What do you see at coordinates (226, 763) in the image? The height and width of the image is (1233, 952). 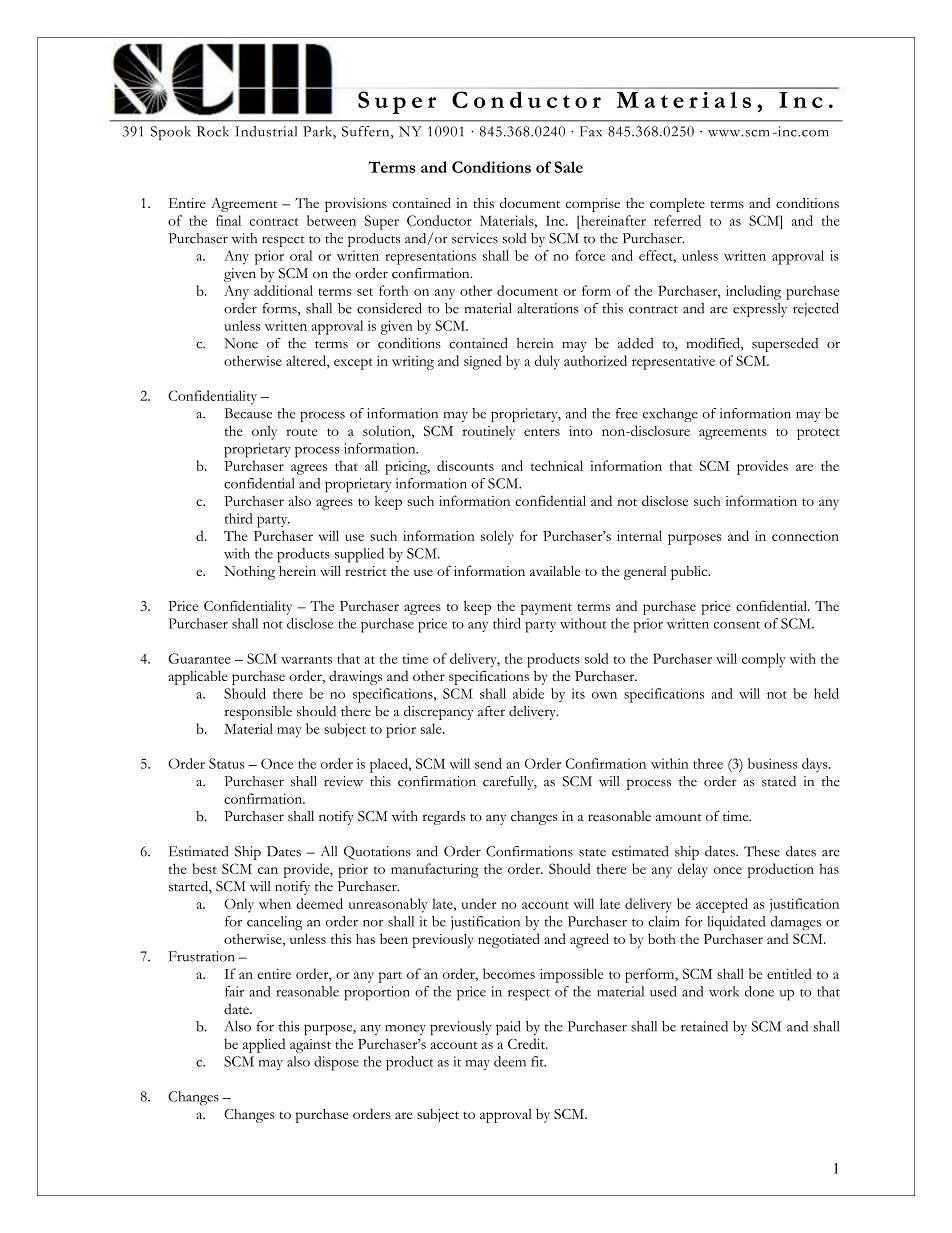 I see `Status` at bounding box center [226, 763].
